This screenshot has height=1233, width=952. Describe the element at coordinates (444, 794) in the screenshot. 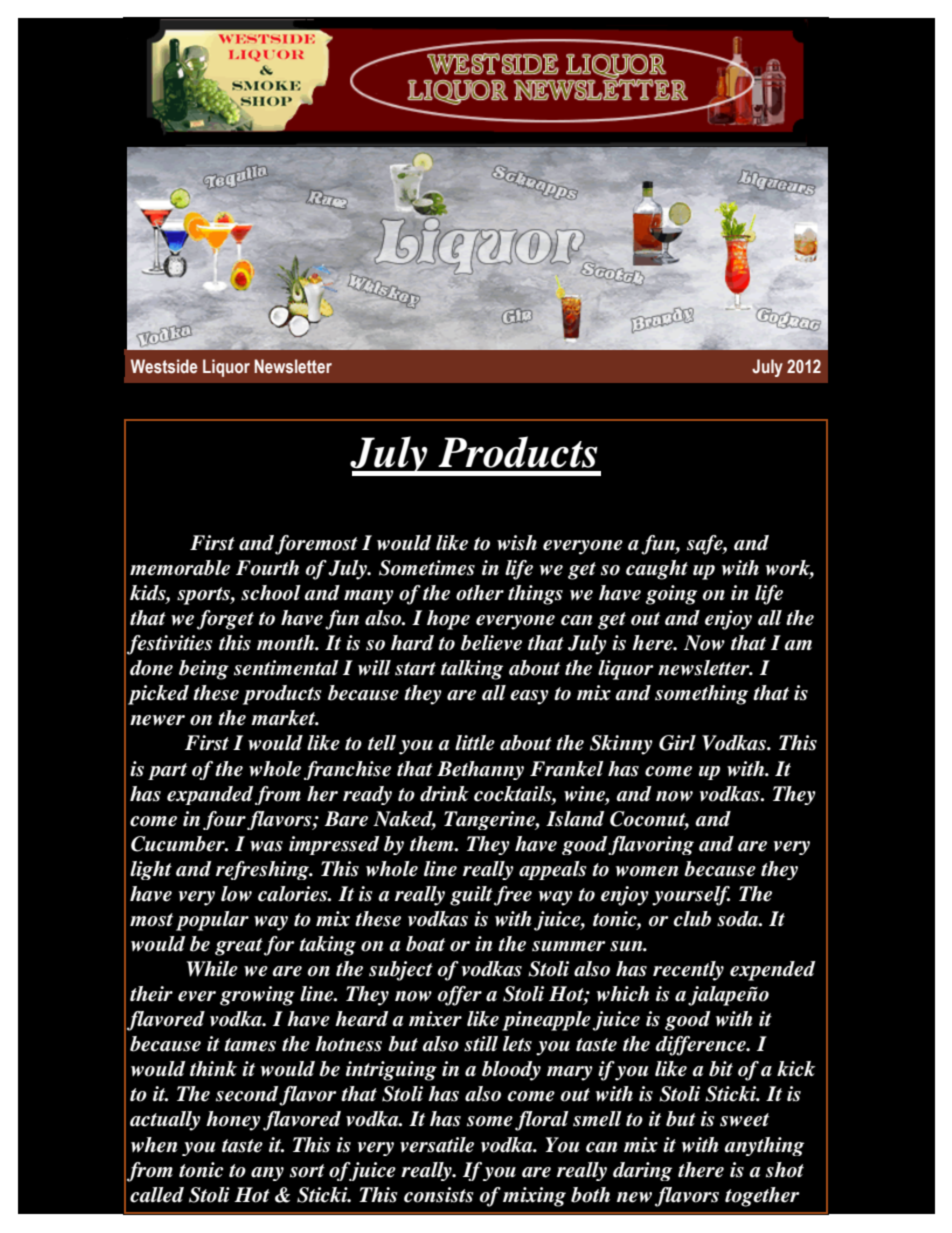

I see `drink` at that location.
